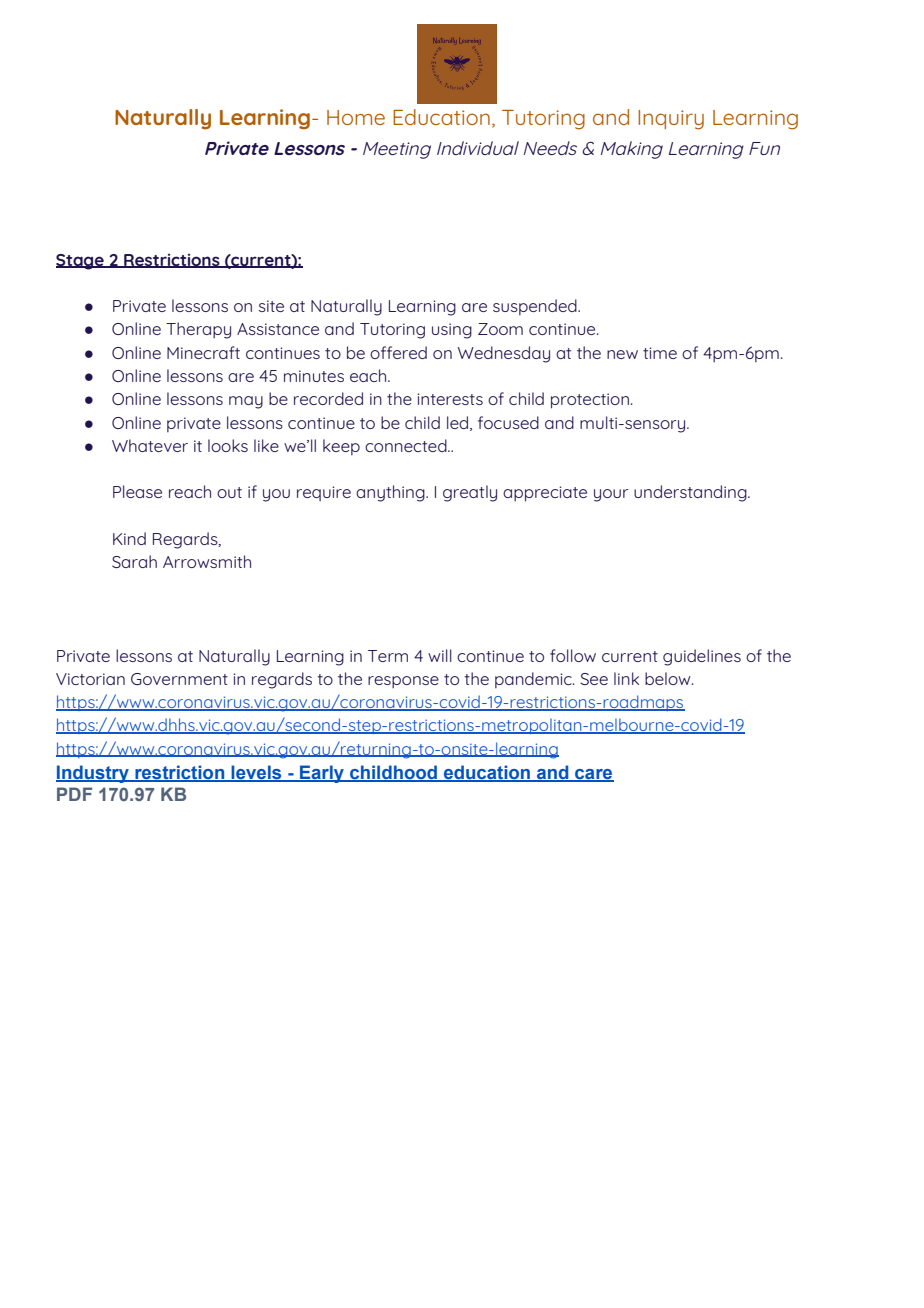 The image size is (924, 1308). What do you see at coordinates (611, 495) in the screenshot?
I see `your` at bounding box center [611, 495].
